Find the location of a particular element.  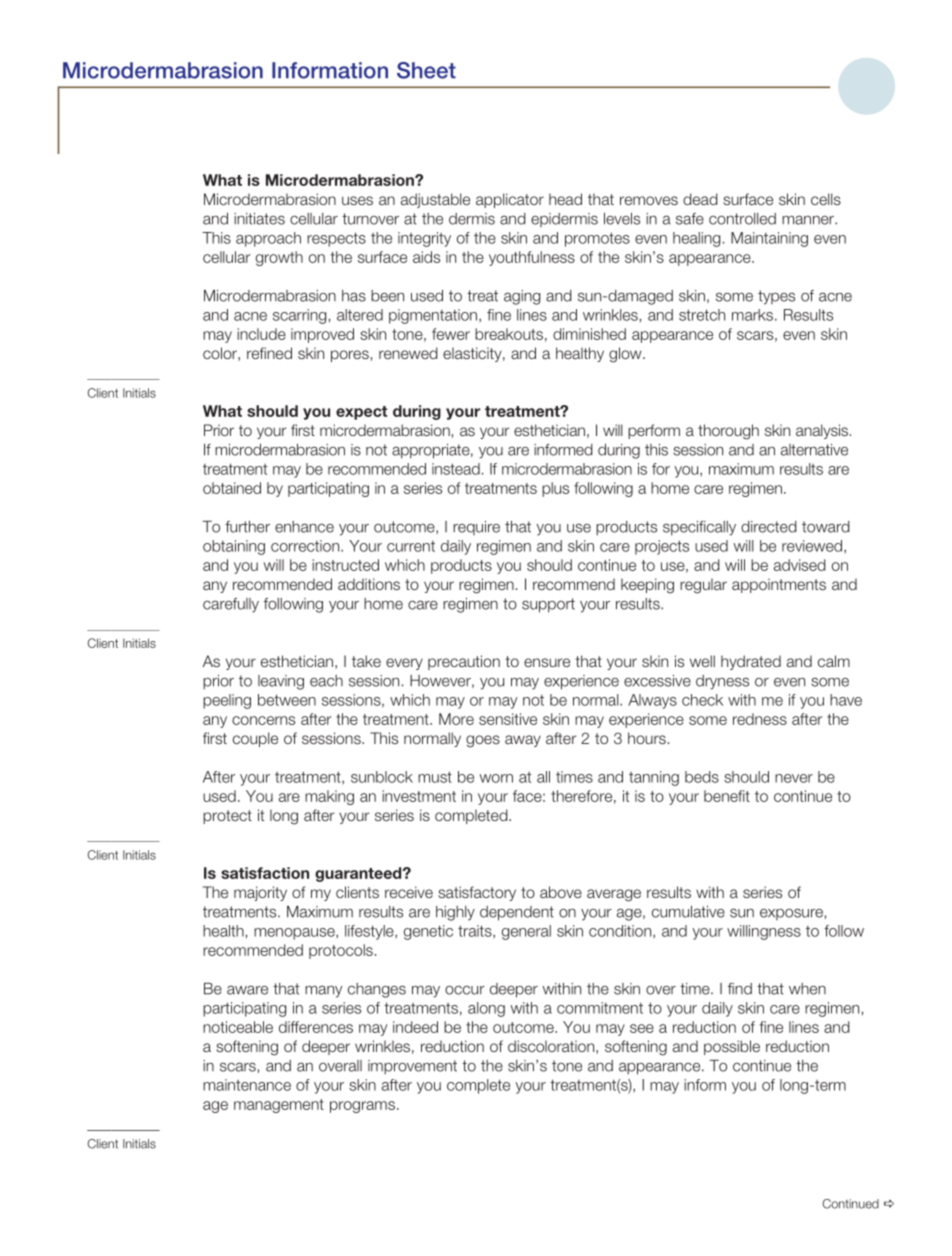

benefit is located at coordinates (727, 796).
